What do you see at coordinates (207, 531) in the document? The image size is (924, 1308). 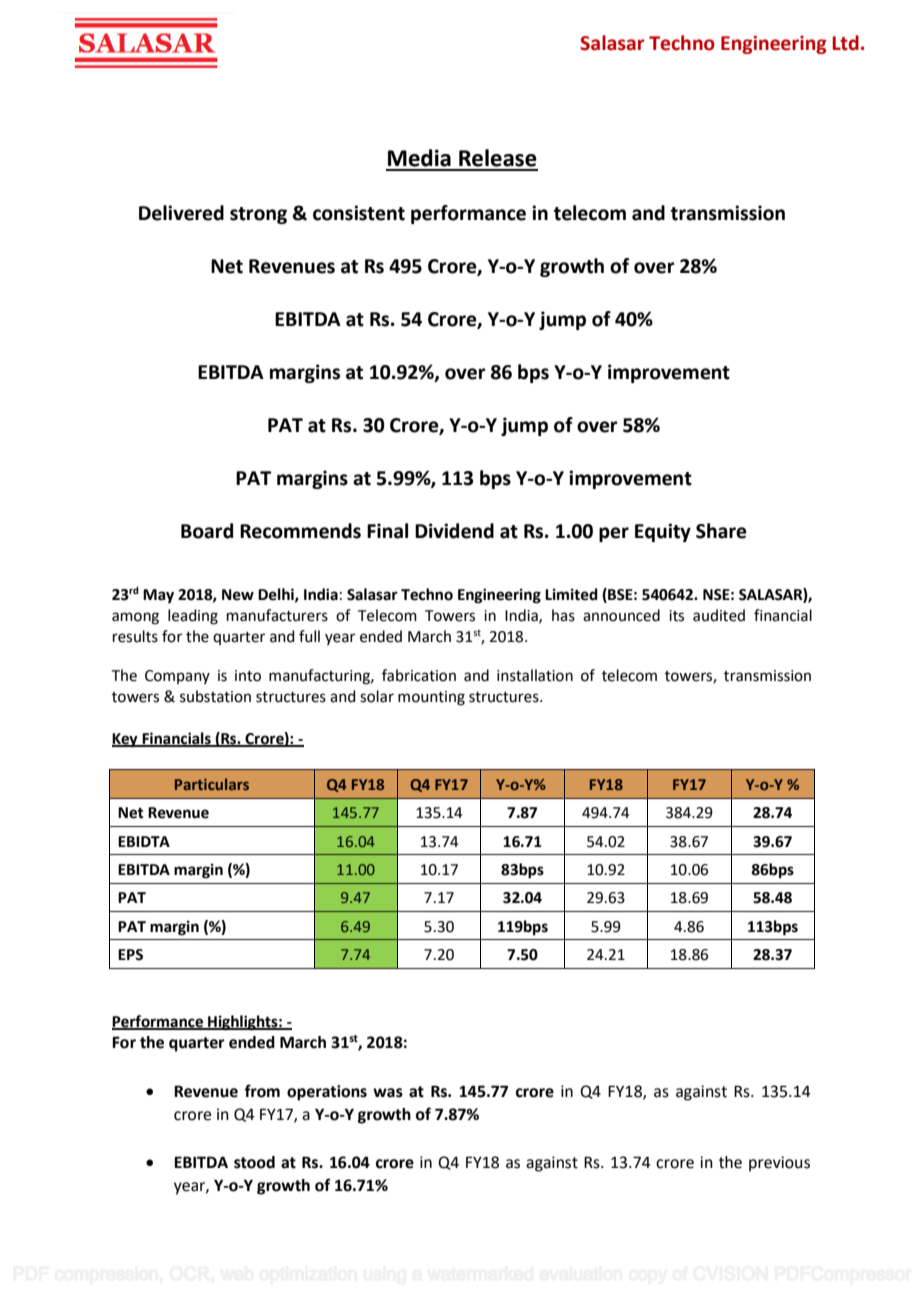 I see `Board` at bounding box center [207, 531].
